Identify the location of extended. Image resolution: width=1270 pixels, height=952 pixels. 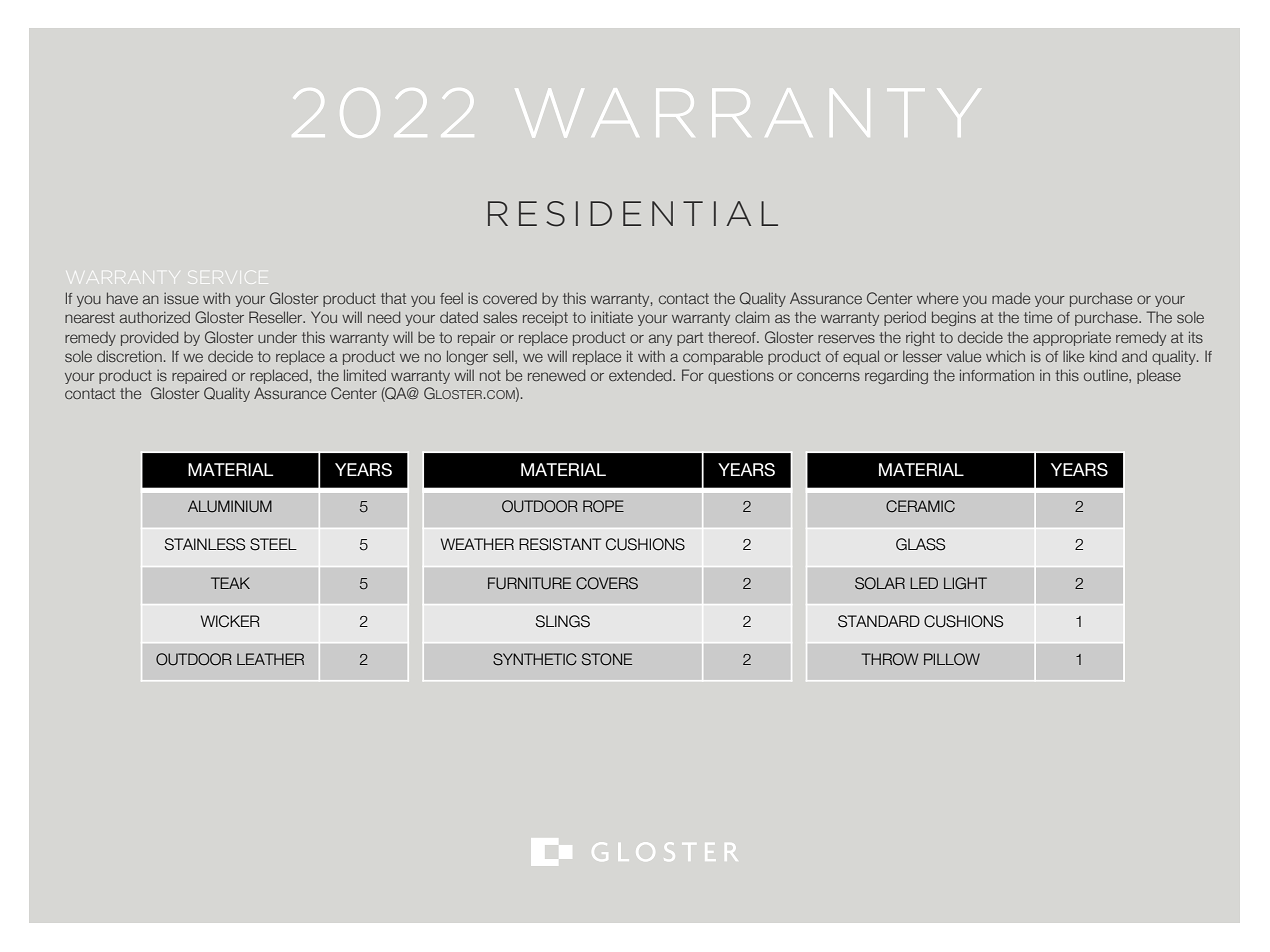
(641, 375).
